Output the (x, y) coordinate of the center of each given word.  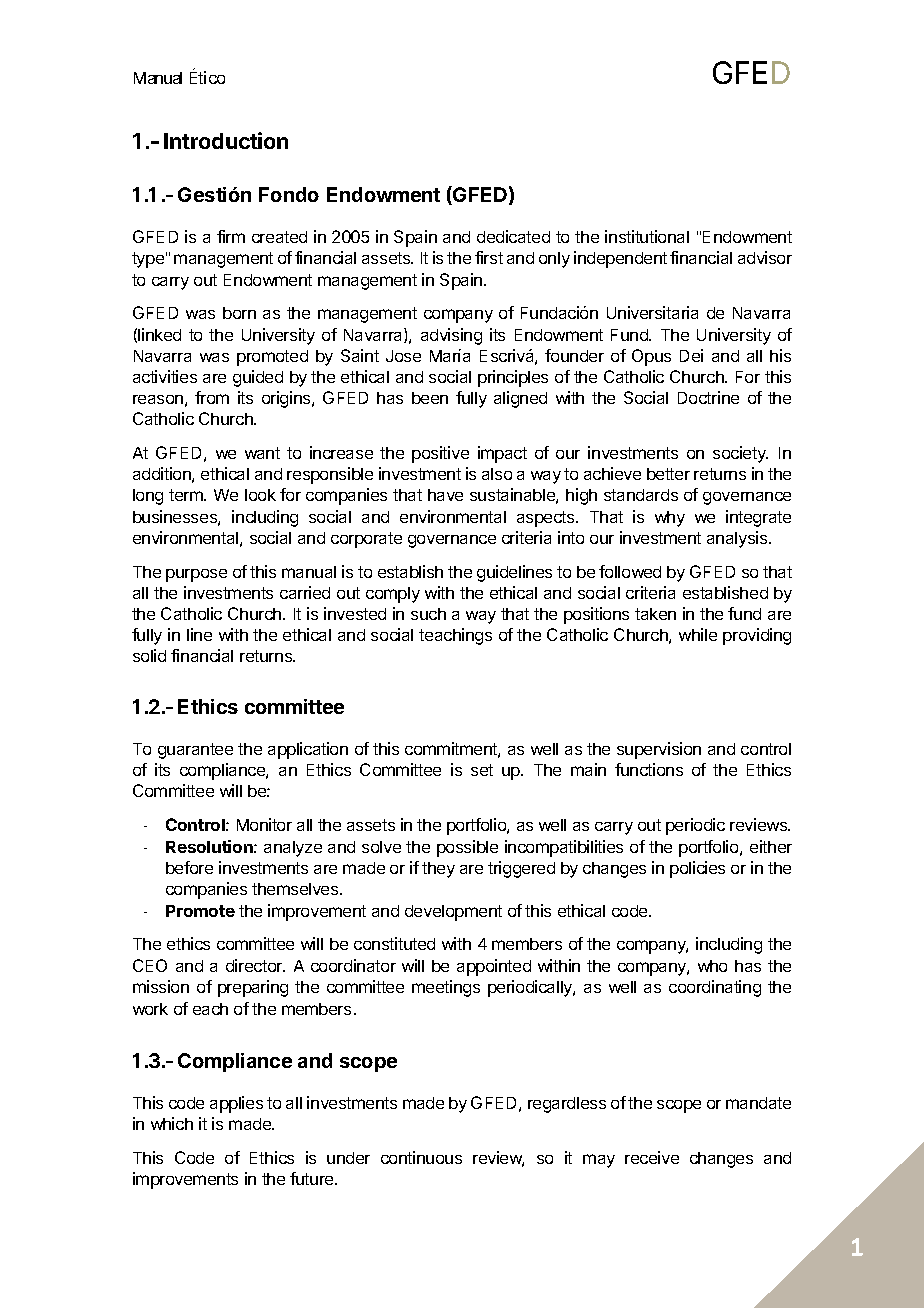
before (189, 867)
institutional (647, 236)
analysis (738, 539)
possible (467, 848)
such (428, 614)
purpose (196, 575)
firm (231, 236)
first (489, 257)
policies (697, 869)
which (172, 1123)
